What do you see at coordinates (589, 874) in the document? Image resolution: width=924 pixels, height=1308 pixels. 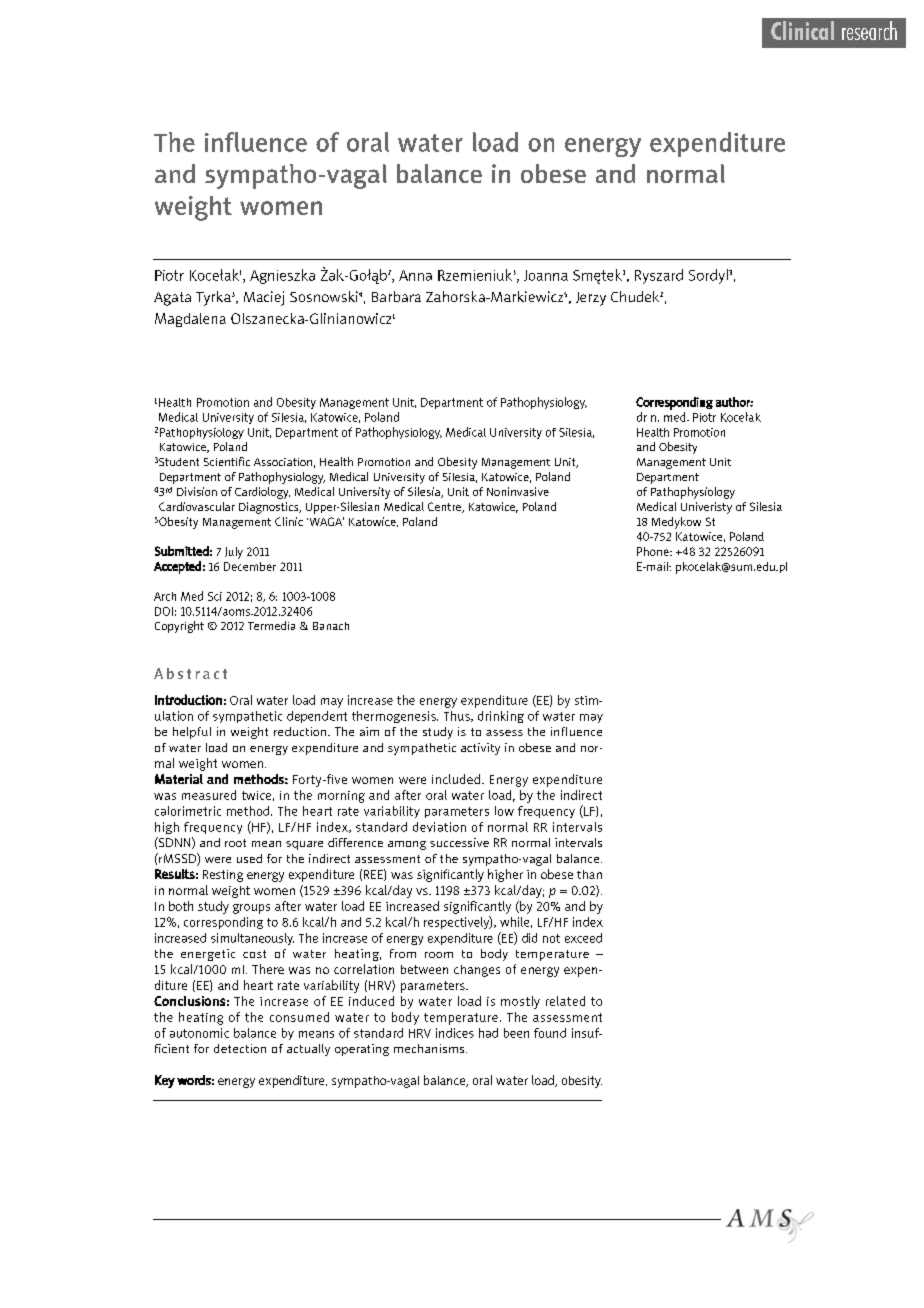 I see `than` at bounding box center [589, 874].
